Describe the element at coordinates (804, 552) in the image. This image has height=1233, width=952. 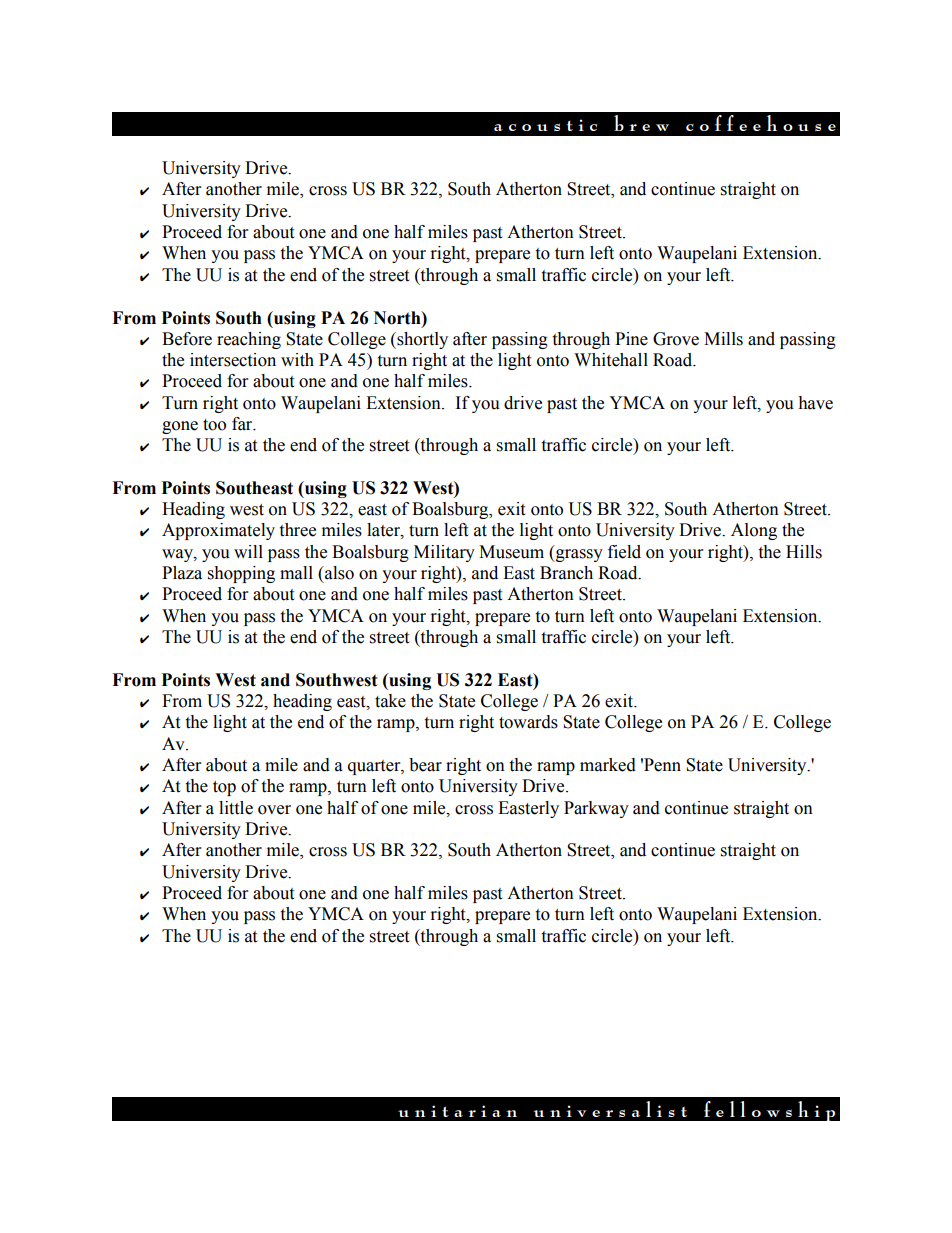
I see `Hills` at that location.
